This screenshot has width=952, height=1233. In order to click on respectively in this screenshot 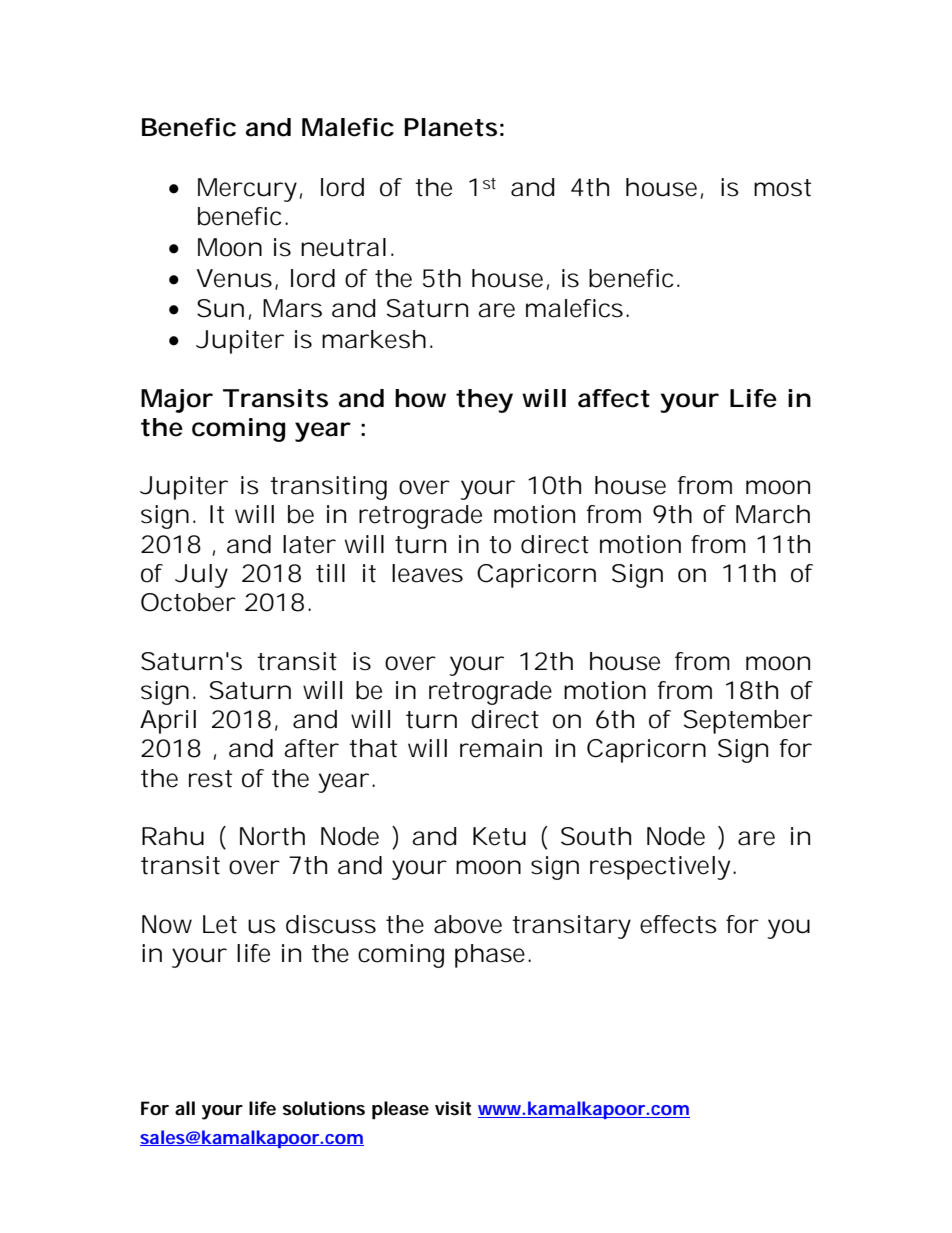, I will do `click(660, 868)`.
